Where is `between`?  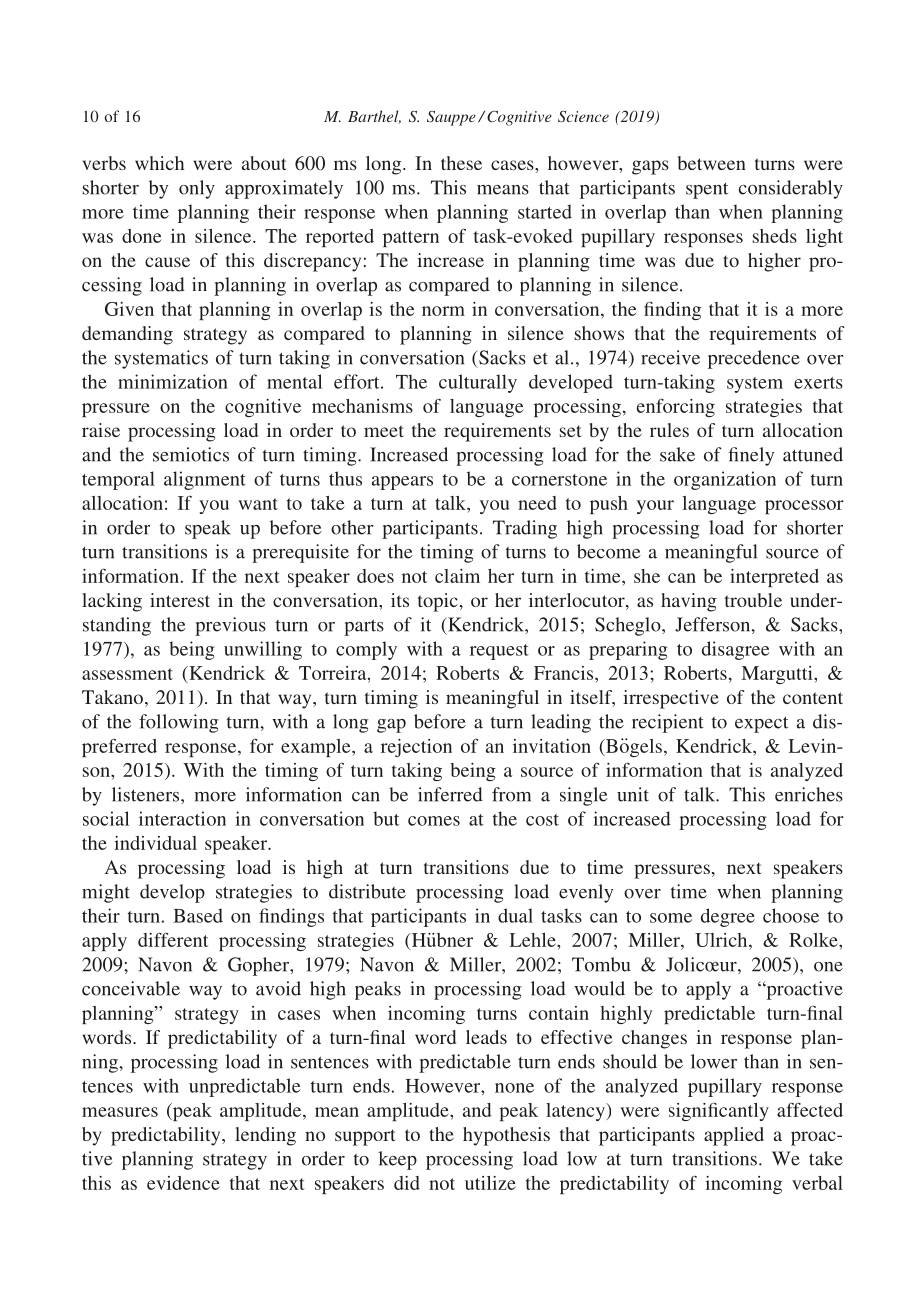 between is located at coordinates (712, 163).
